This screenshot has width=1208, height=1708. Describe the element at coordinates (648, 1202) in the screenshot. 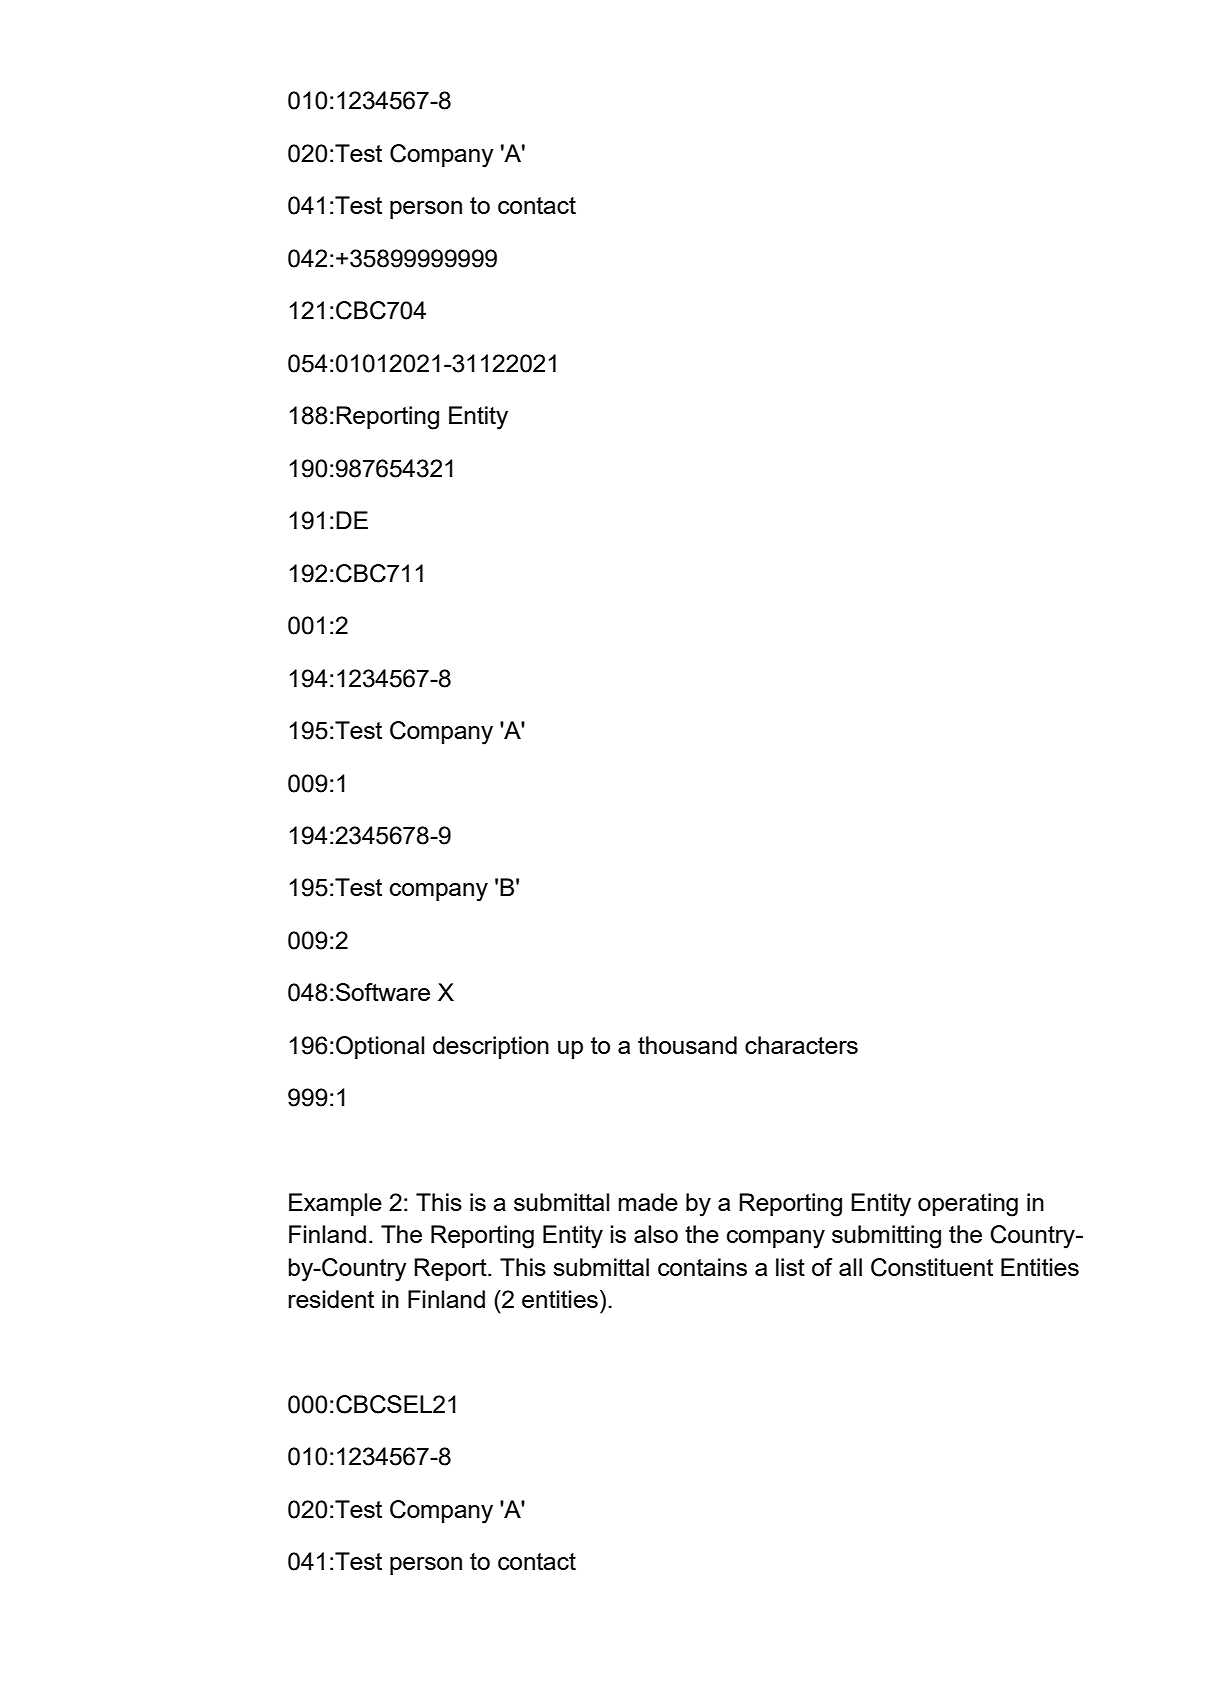

I see `made` at that location.
